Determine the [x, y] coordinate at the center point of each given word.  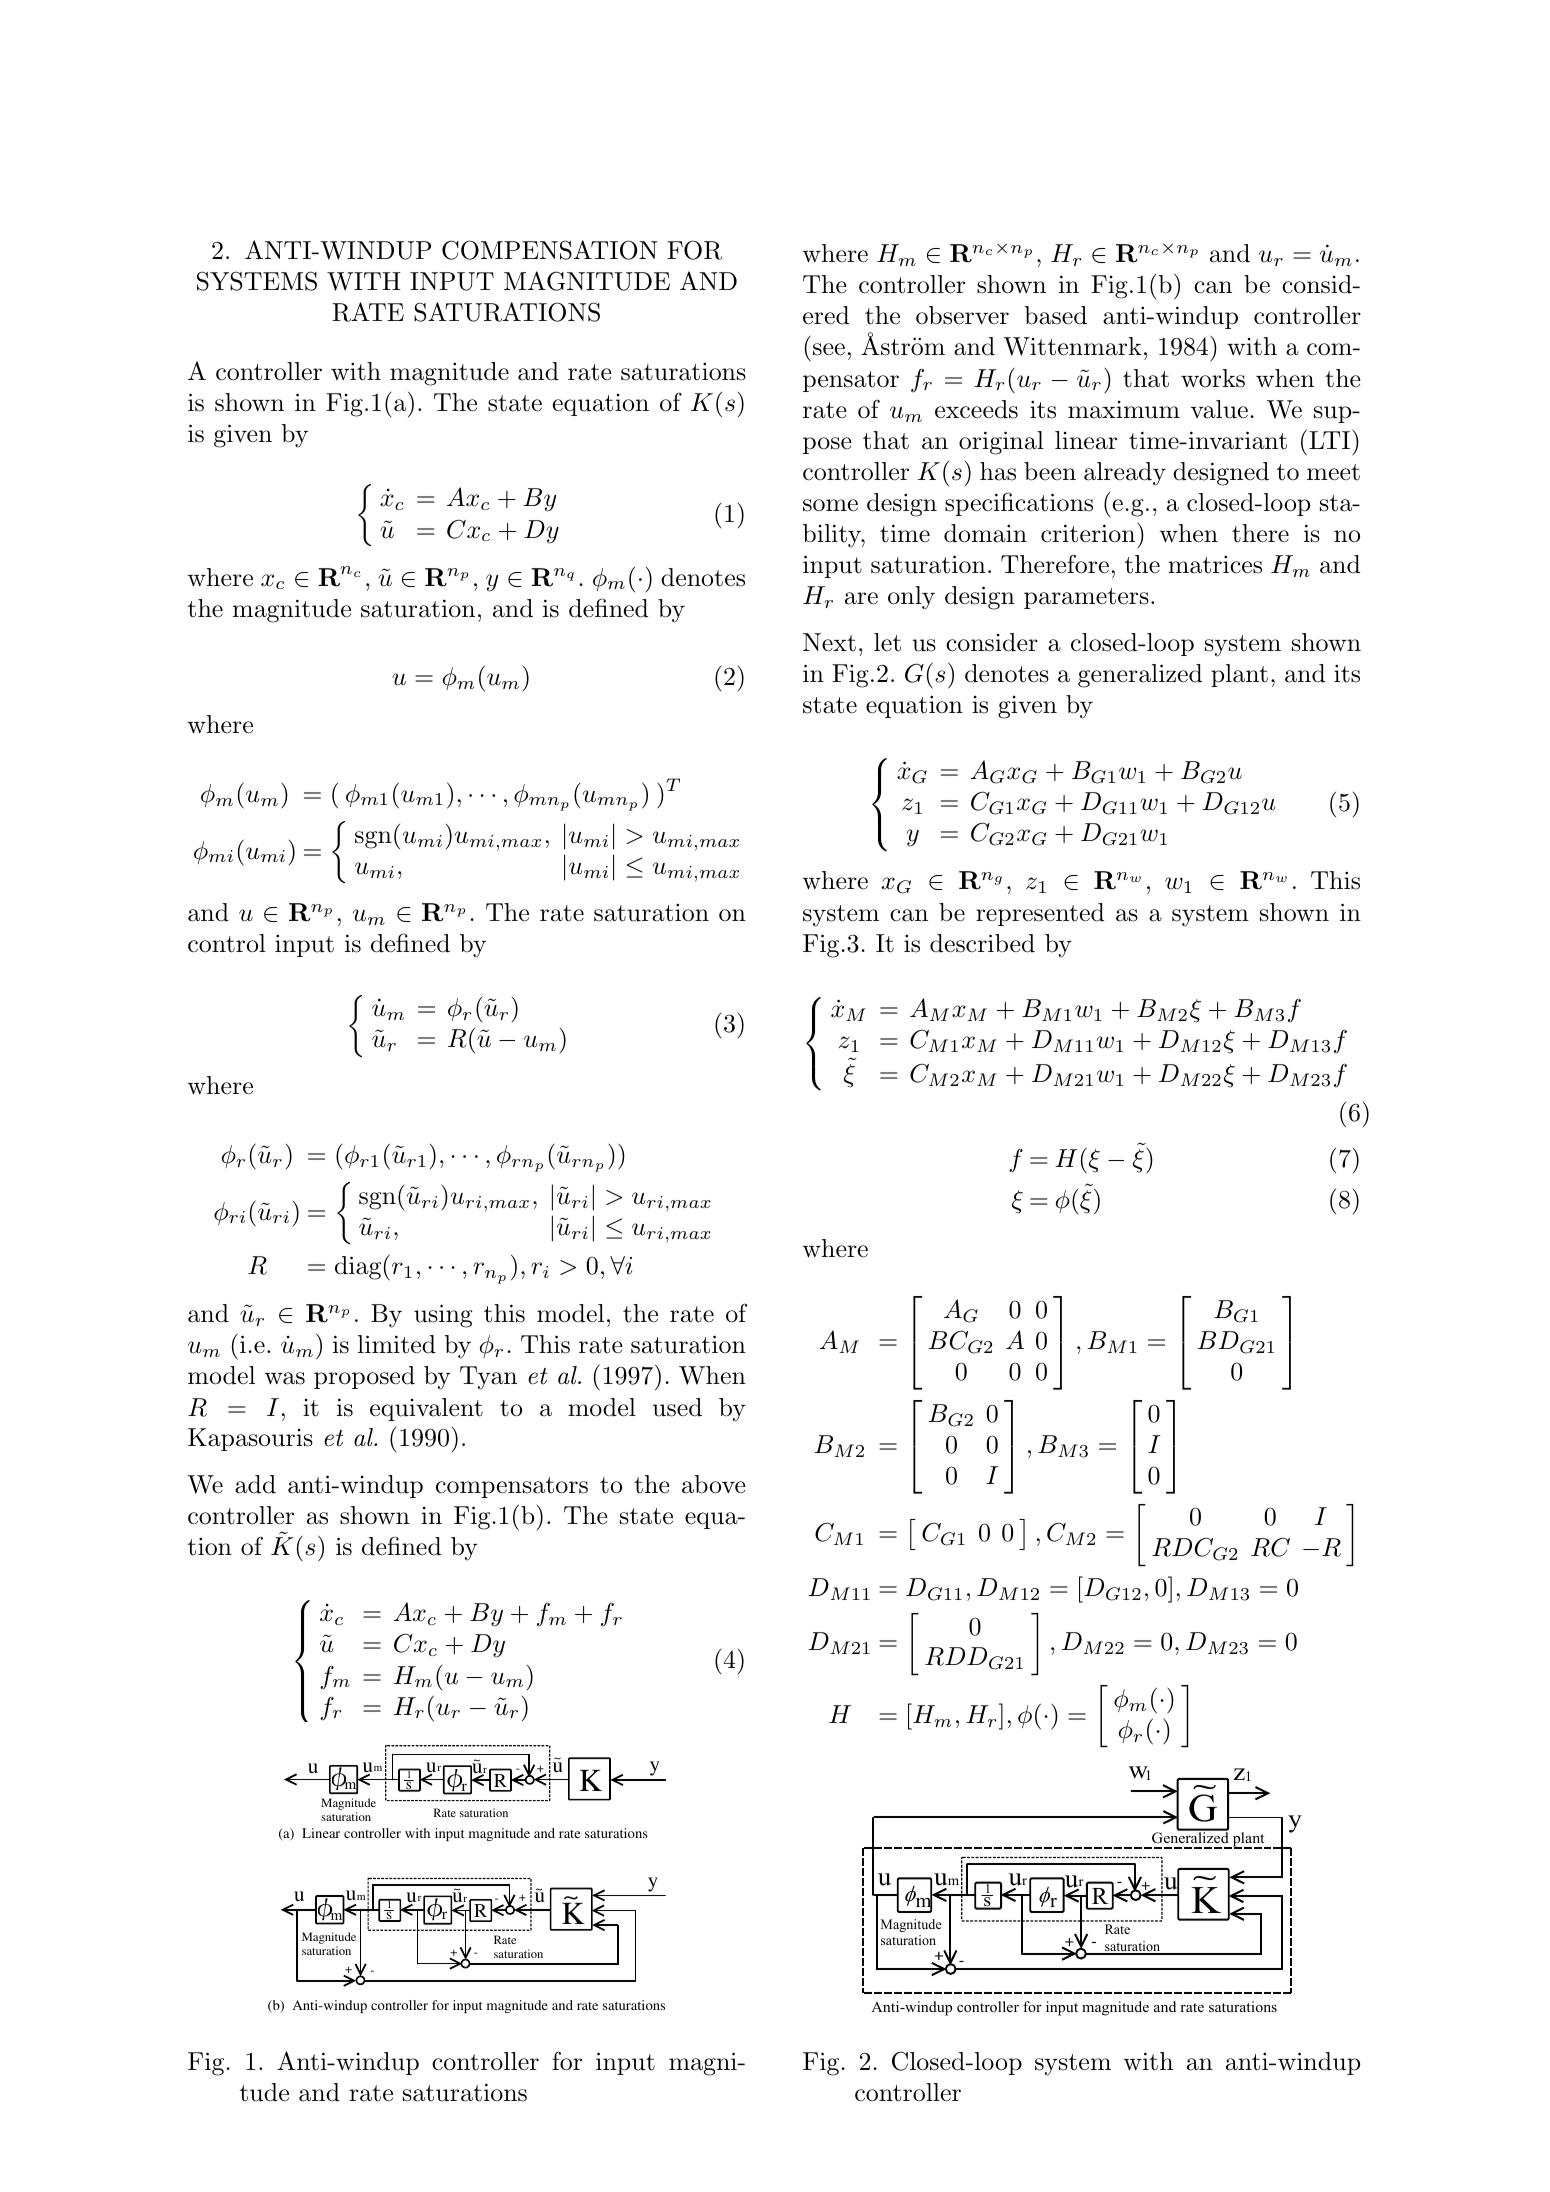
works [1213, 378]
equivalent [426, 1409]
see [829, 349]
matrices [1215, 565]
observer [962, 315]
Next [829, 642]
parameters [1086, 598]
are [861, 598]
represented [1040, 914]
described [982, 943]
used [677, 1407]
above [714, 1484]
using [443, 1316]
